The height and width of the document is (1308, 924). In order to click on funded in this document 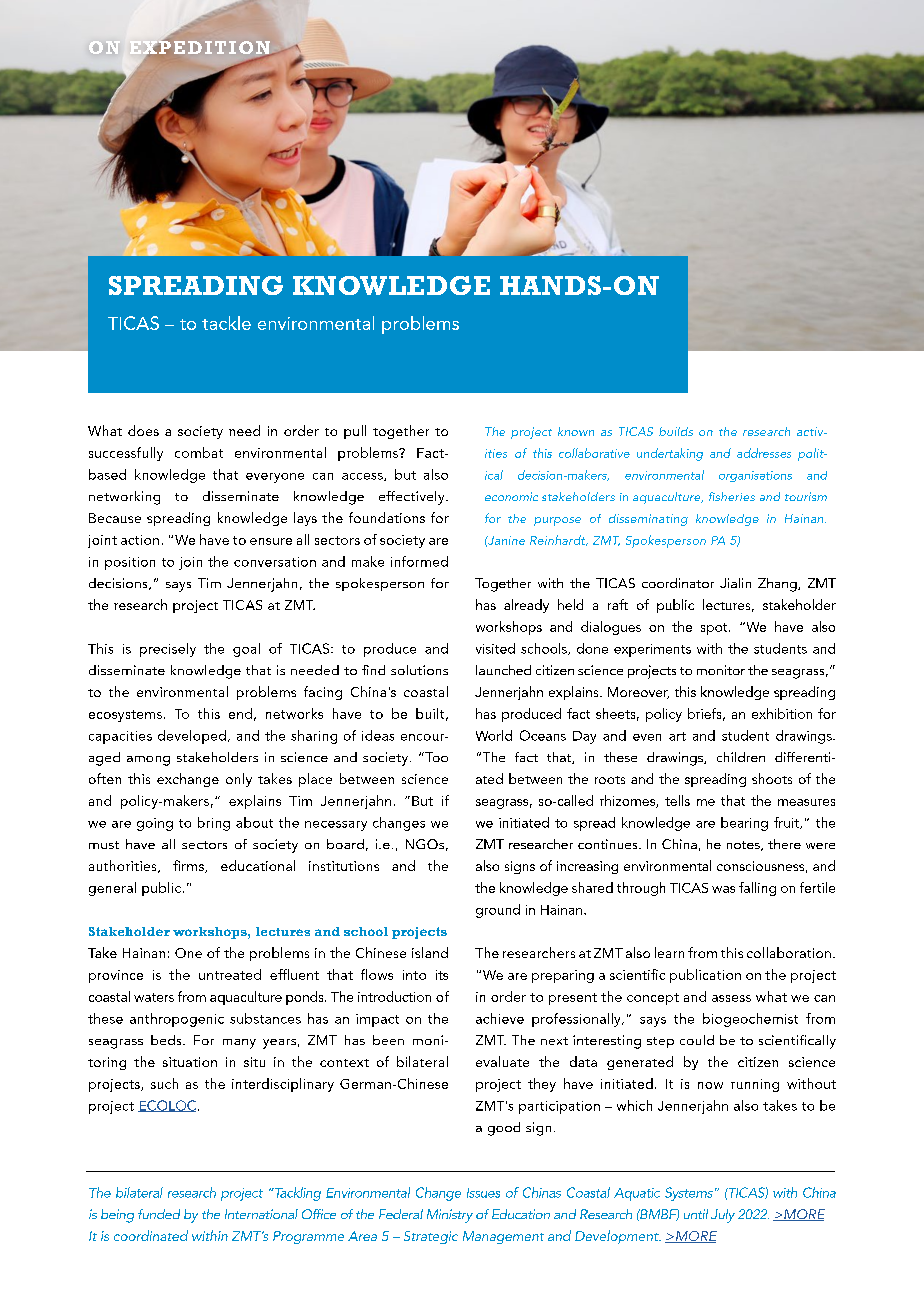, I will do `click(159, 1214)`.
